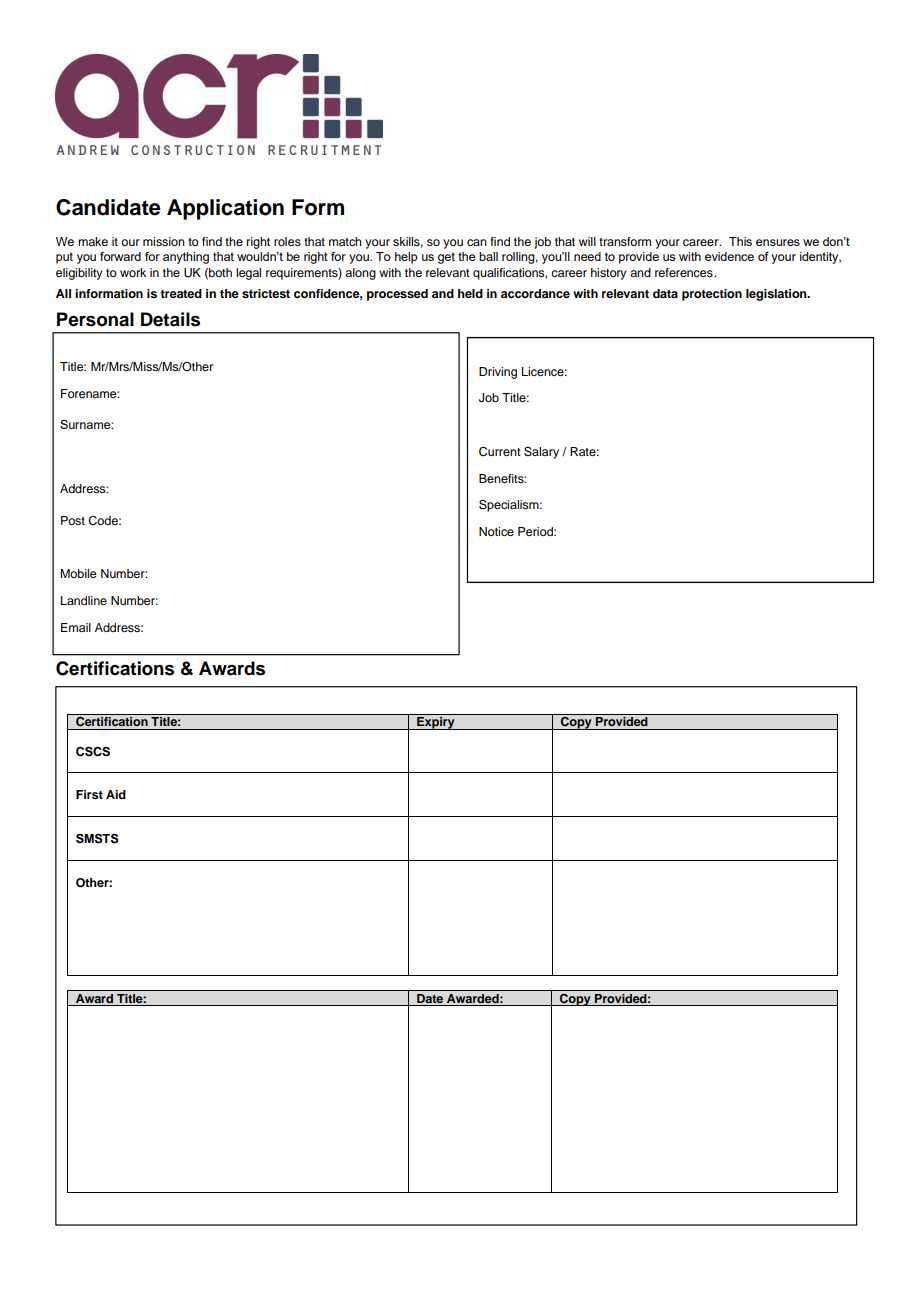  What do you see at coordinates (498, 373) in the document?
I see `Driving` at bounding box center [498, 373].
